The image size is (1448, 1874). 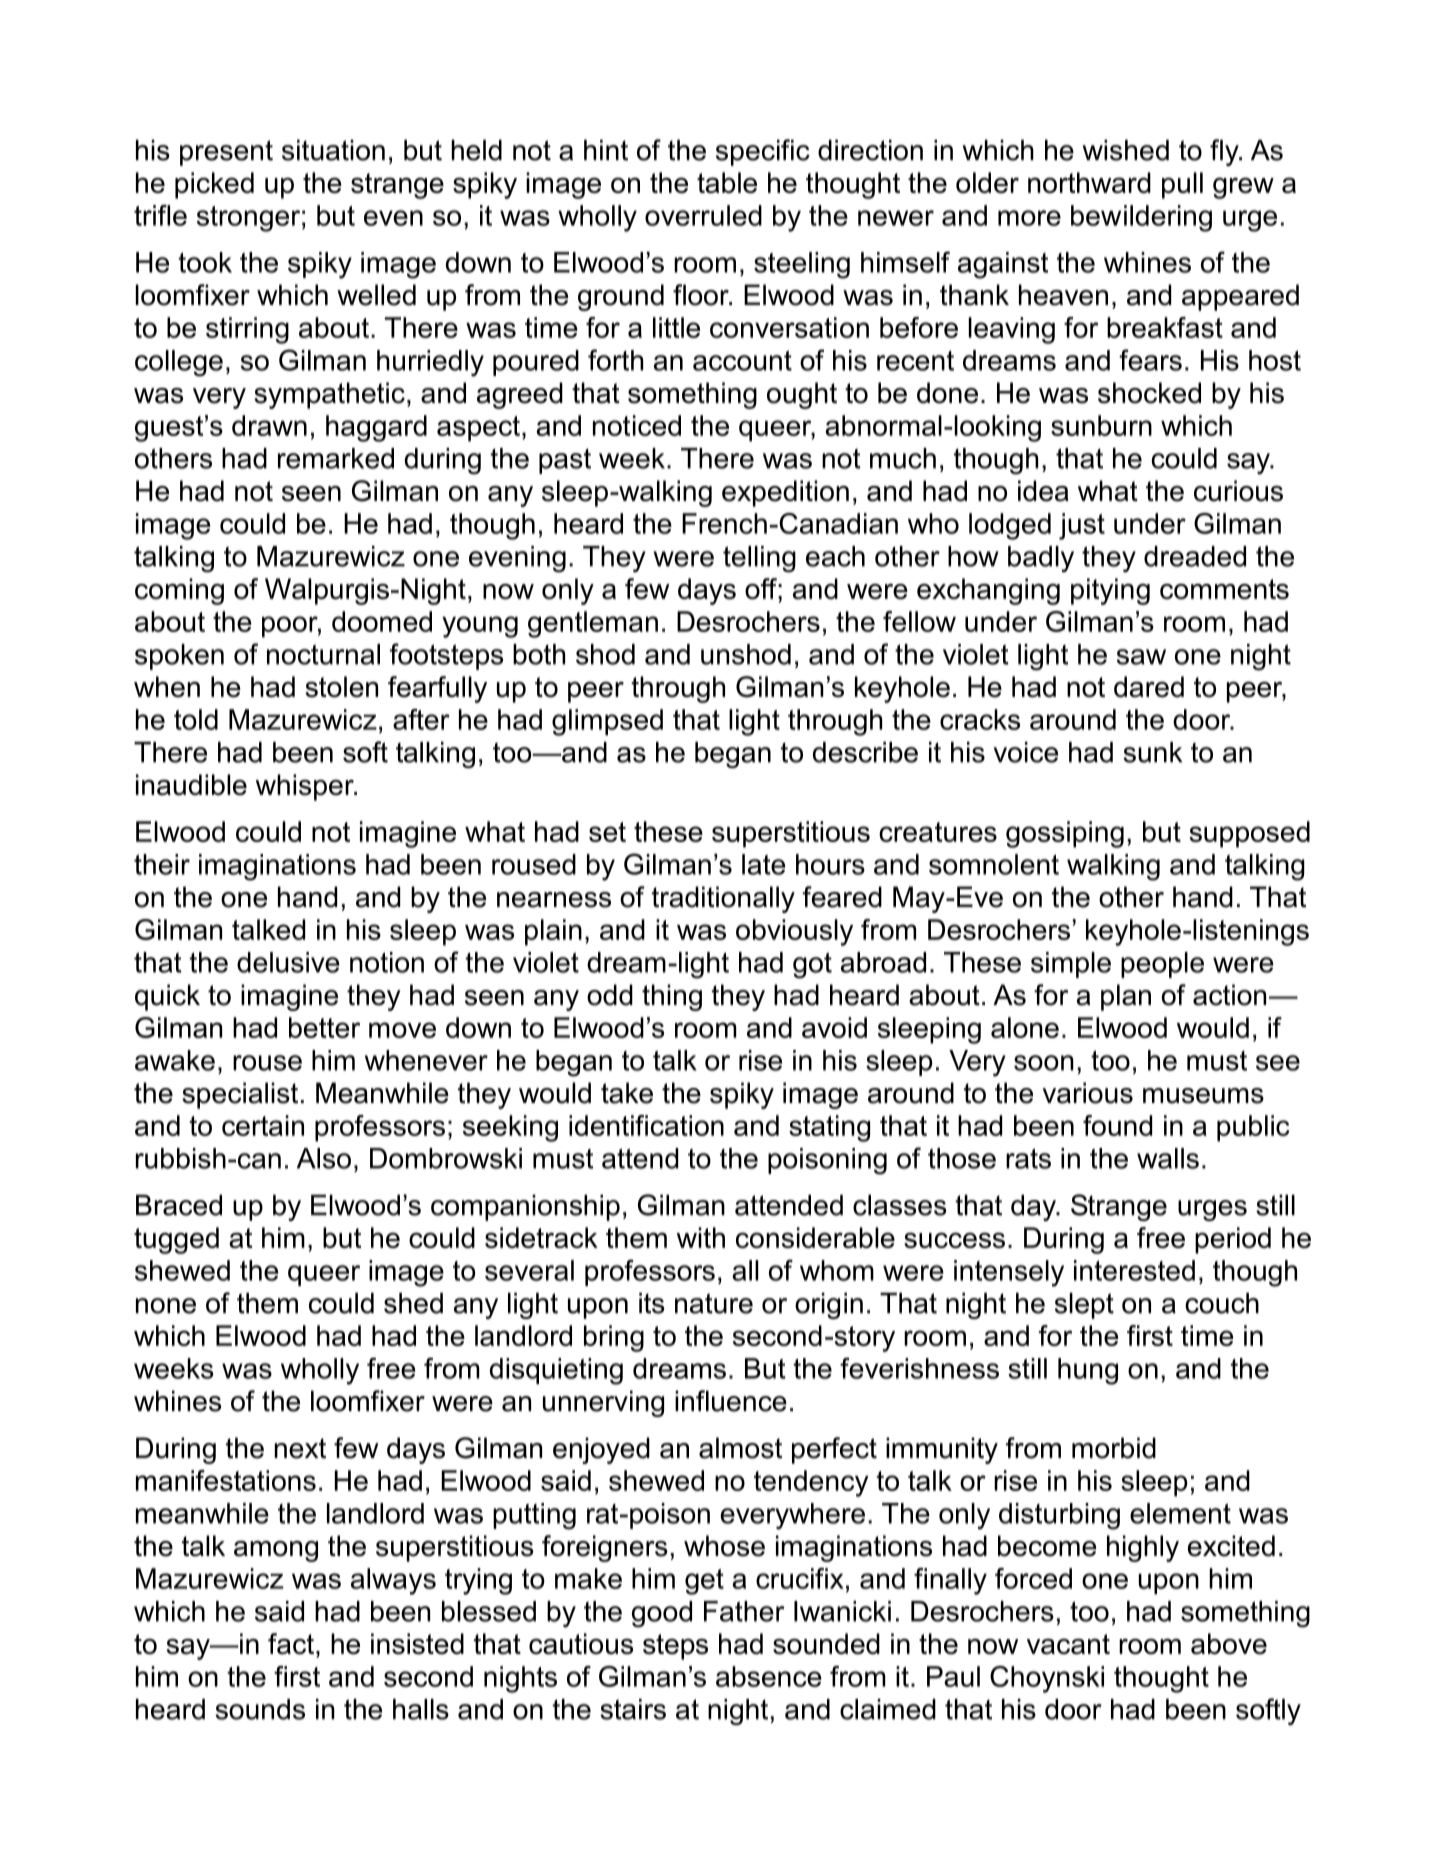 I want to click on table, so click(x=727, y=182).
